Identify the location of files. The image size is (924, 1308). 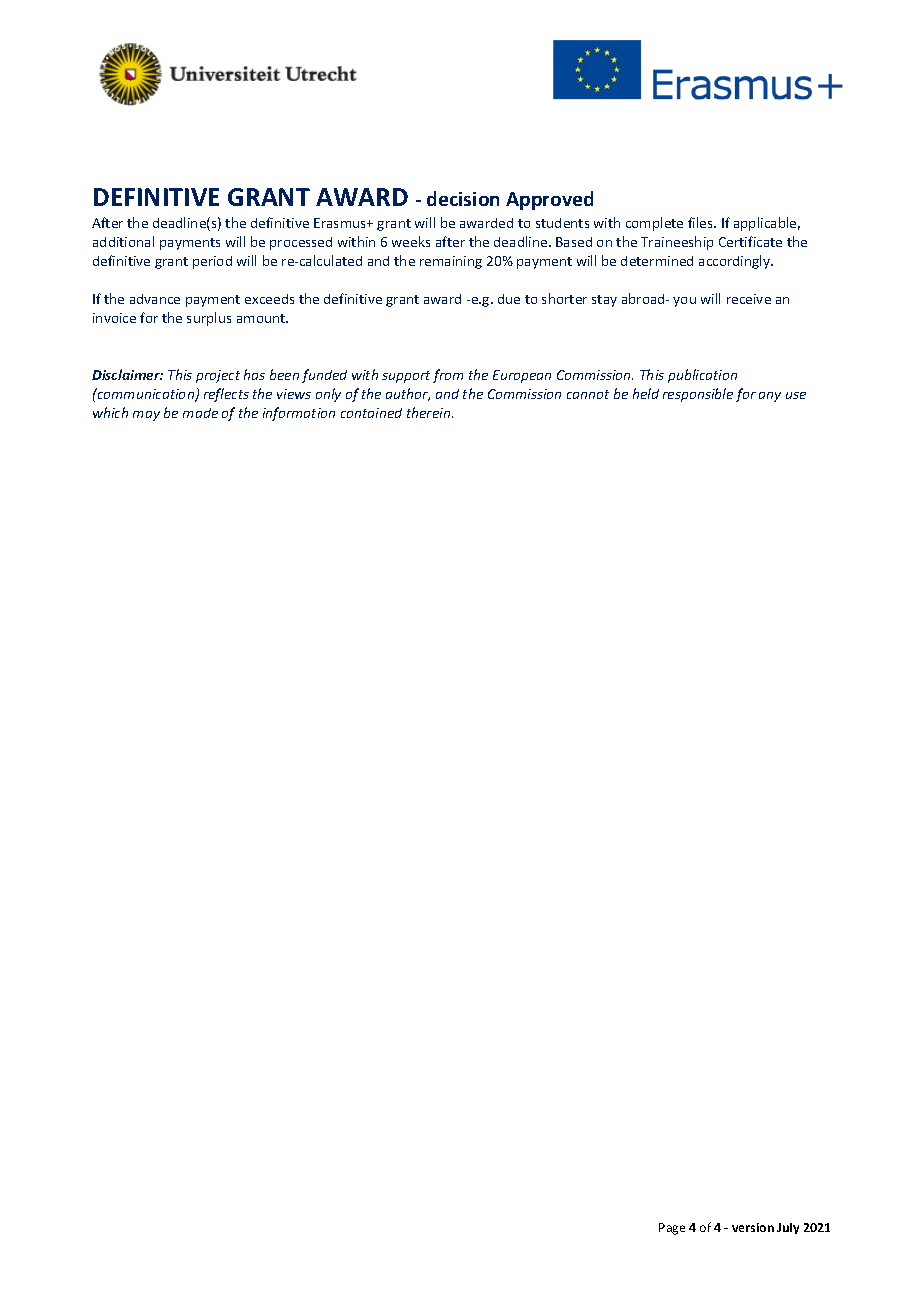
(701, 222).
